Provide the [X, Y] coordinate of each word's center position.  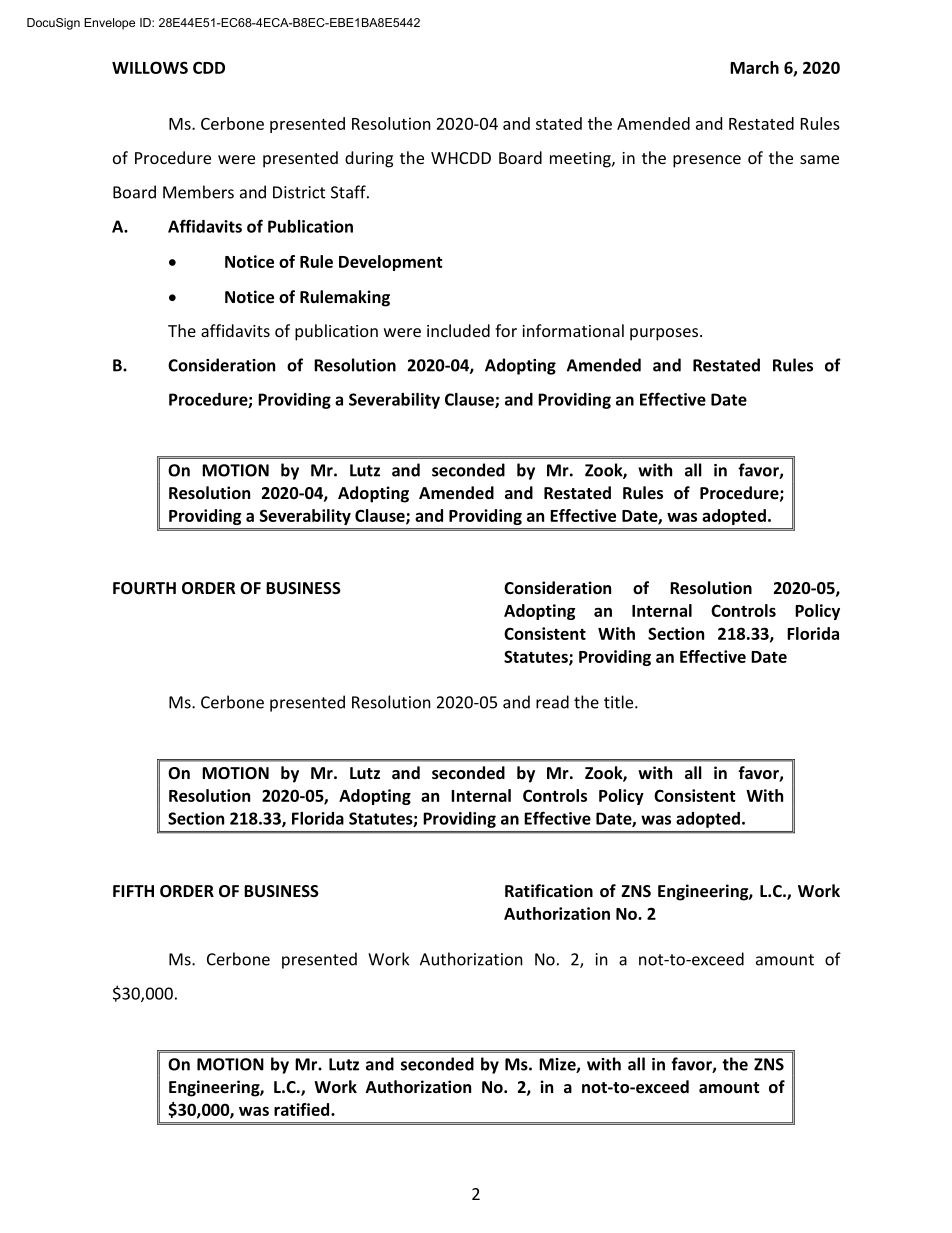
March [754, 67]
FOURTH [144, 588]
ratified [303, 1109]
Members [198, 192]
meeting [581, 160]
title [620, 702]
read [552, 702]
